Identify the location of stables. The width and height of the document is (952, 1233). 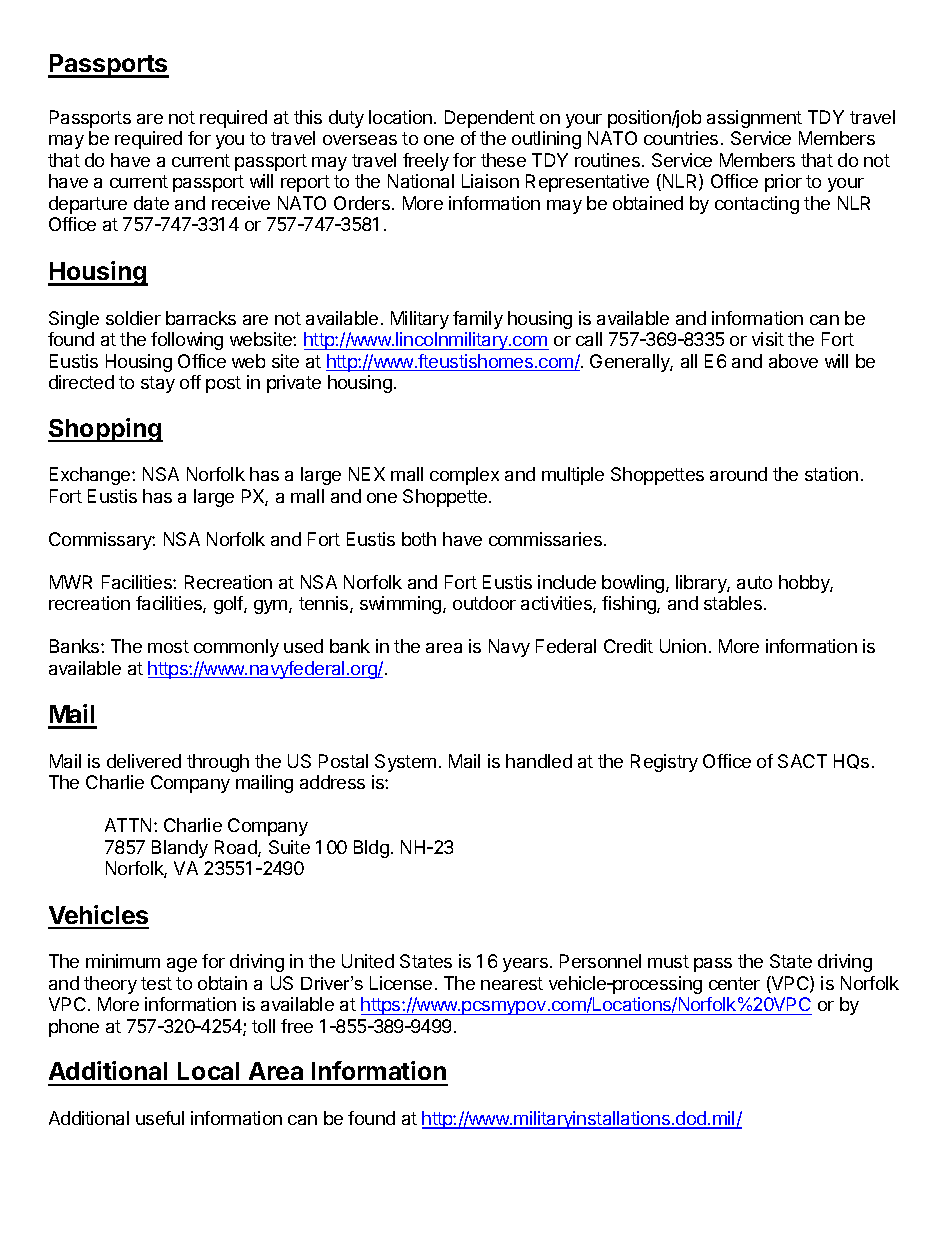
(733, 603).
